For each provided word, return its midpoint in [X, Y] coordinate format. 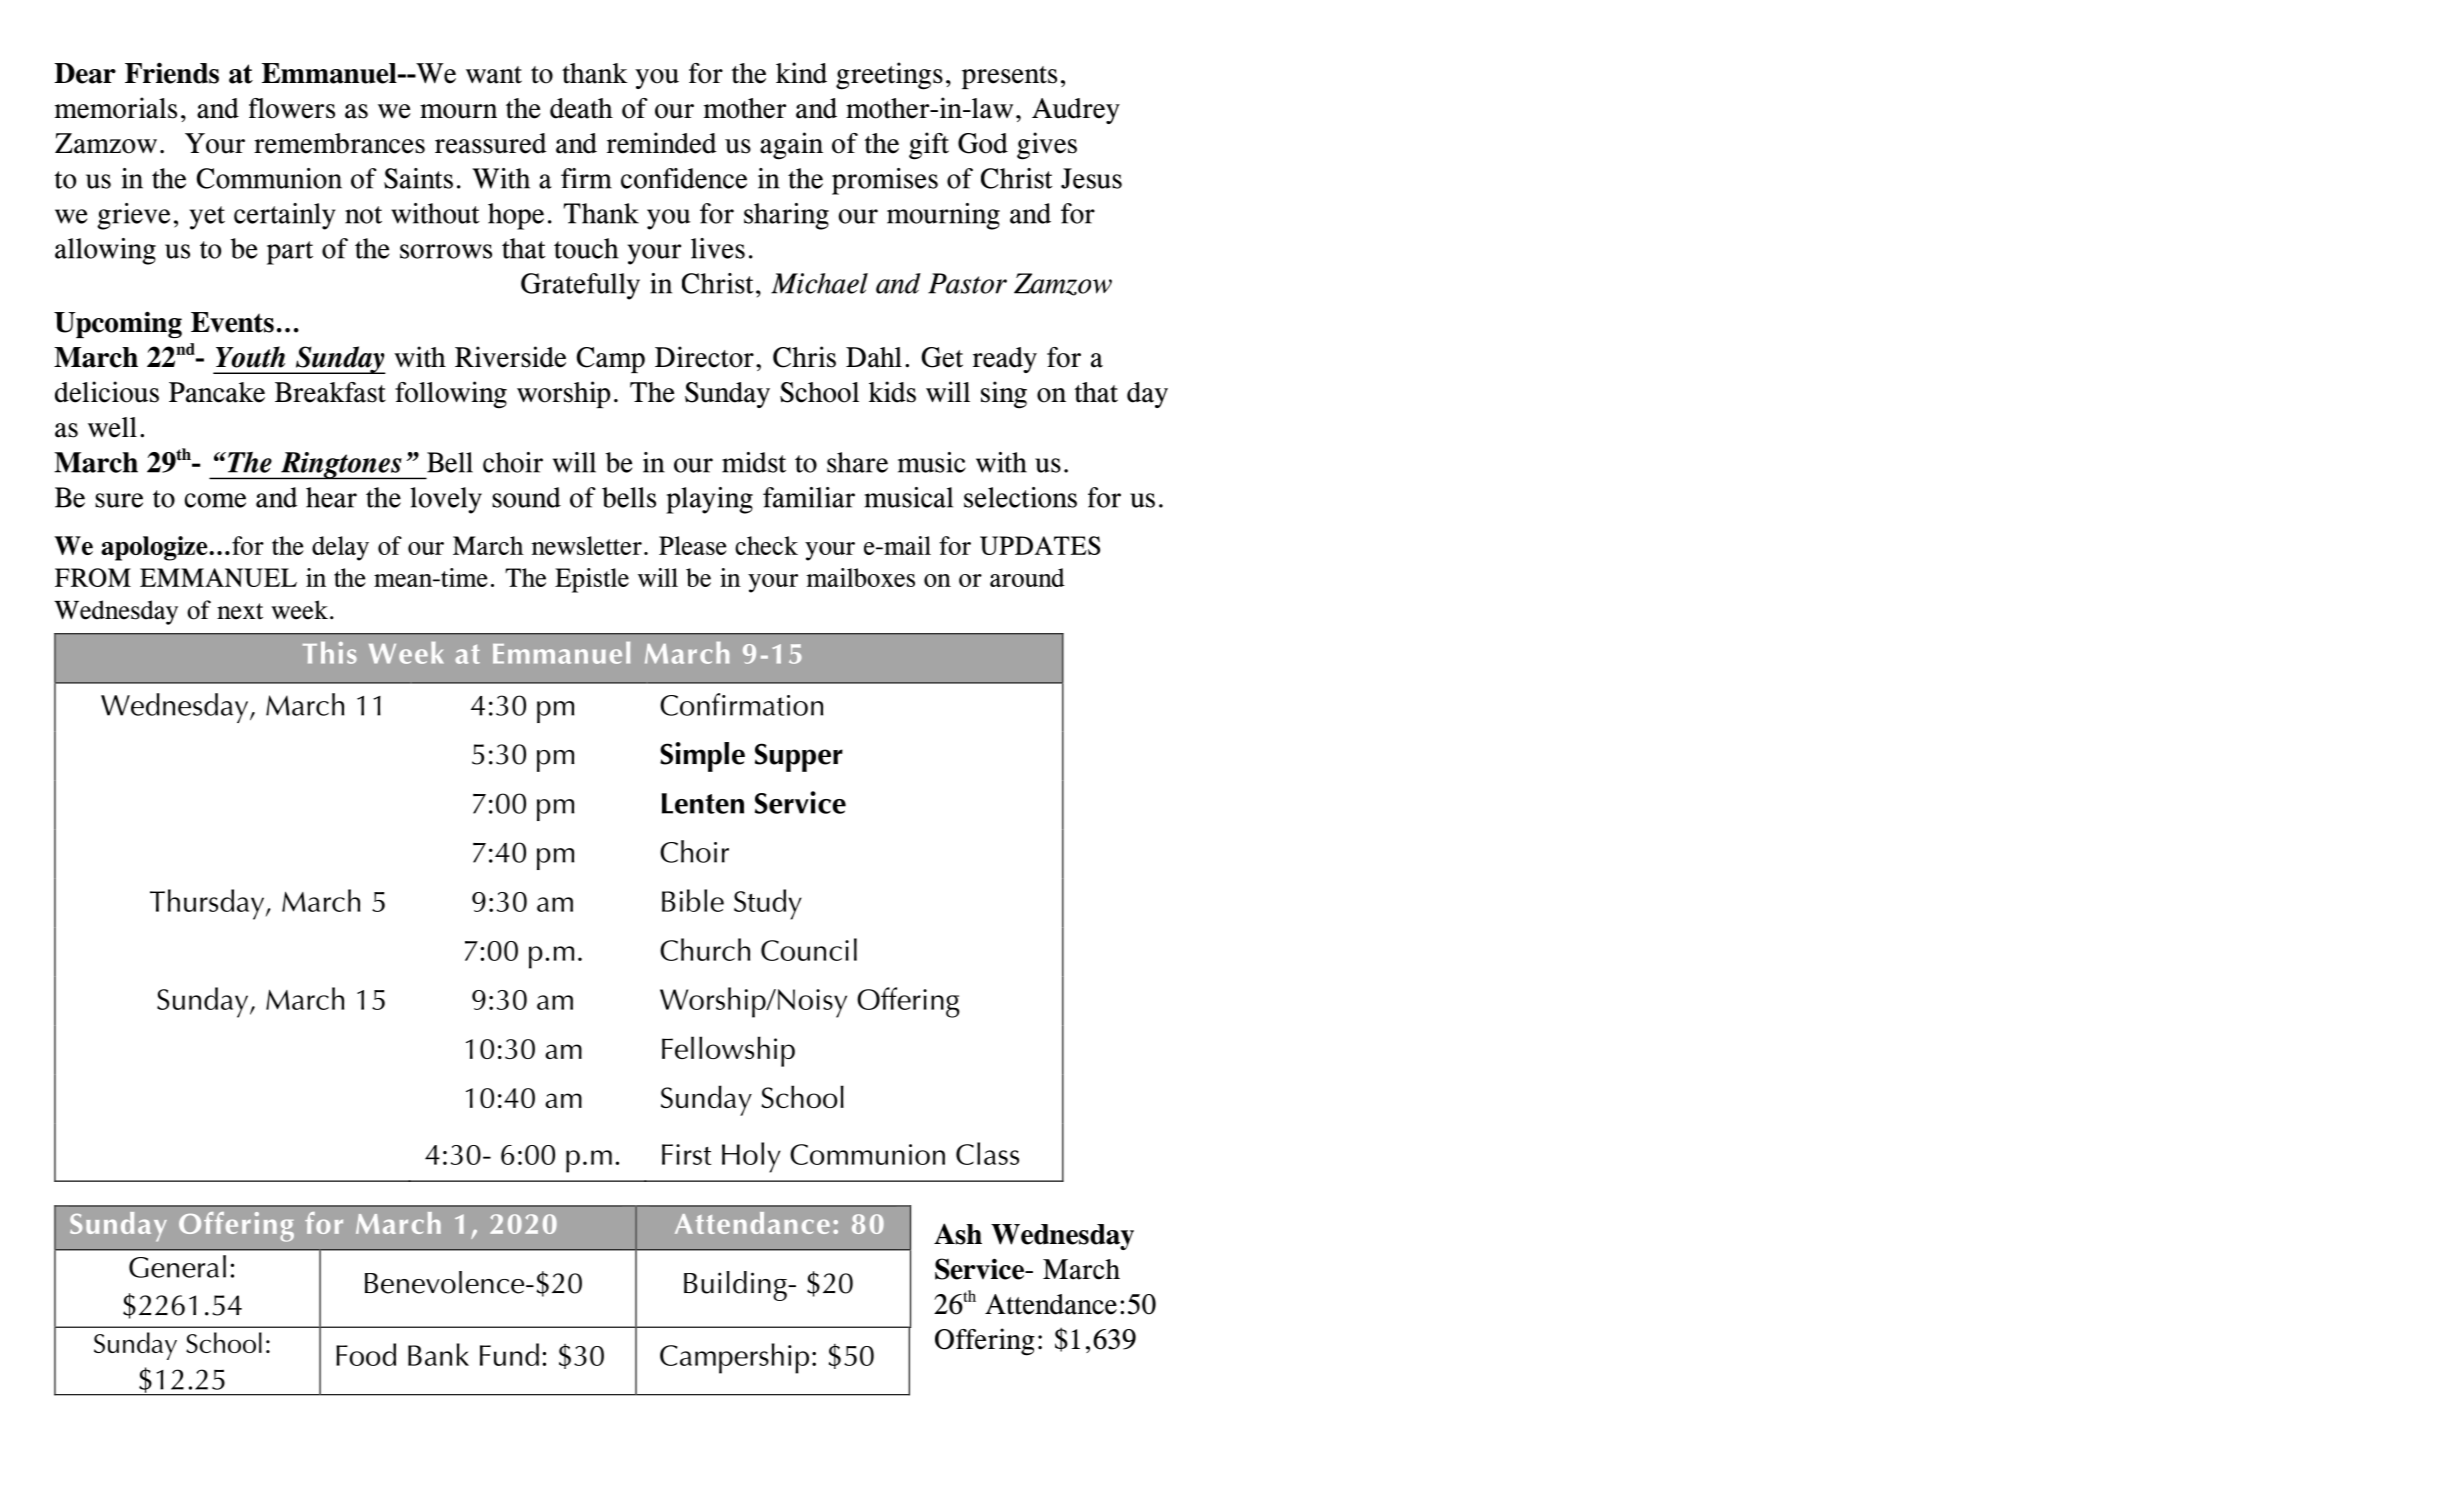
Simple [702, 757]
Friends [172, 73]
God [983, 143]
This [330, 653]
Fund [509, 1354]
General [177, 1266]
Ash [958, 1234]
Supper [799, 757]
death [581, 108]
